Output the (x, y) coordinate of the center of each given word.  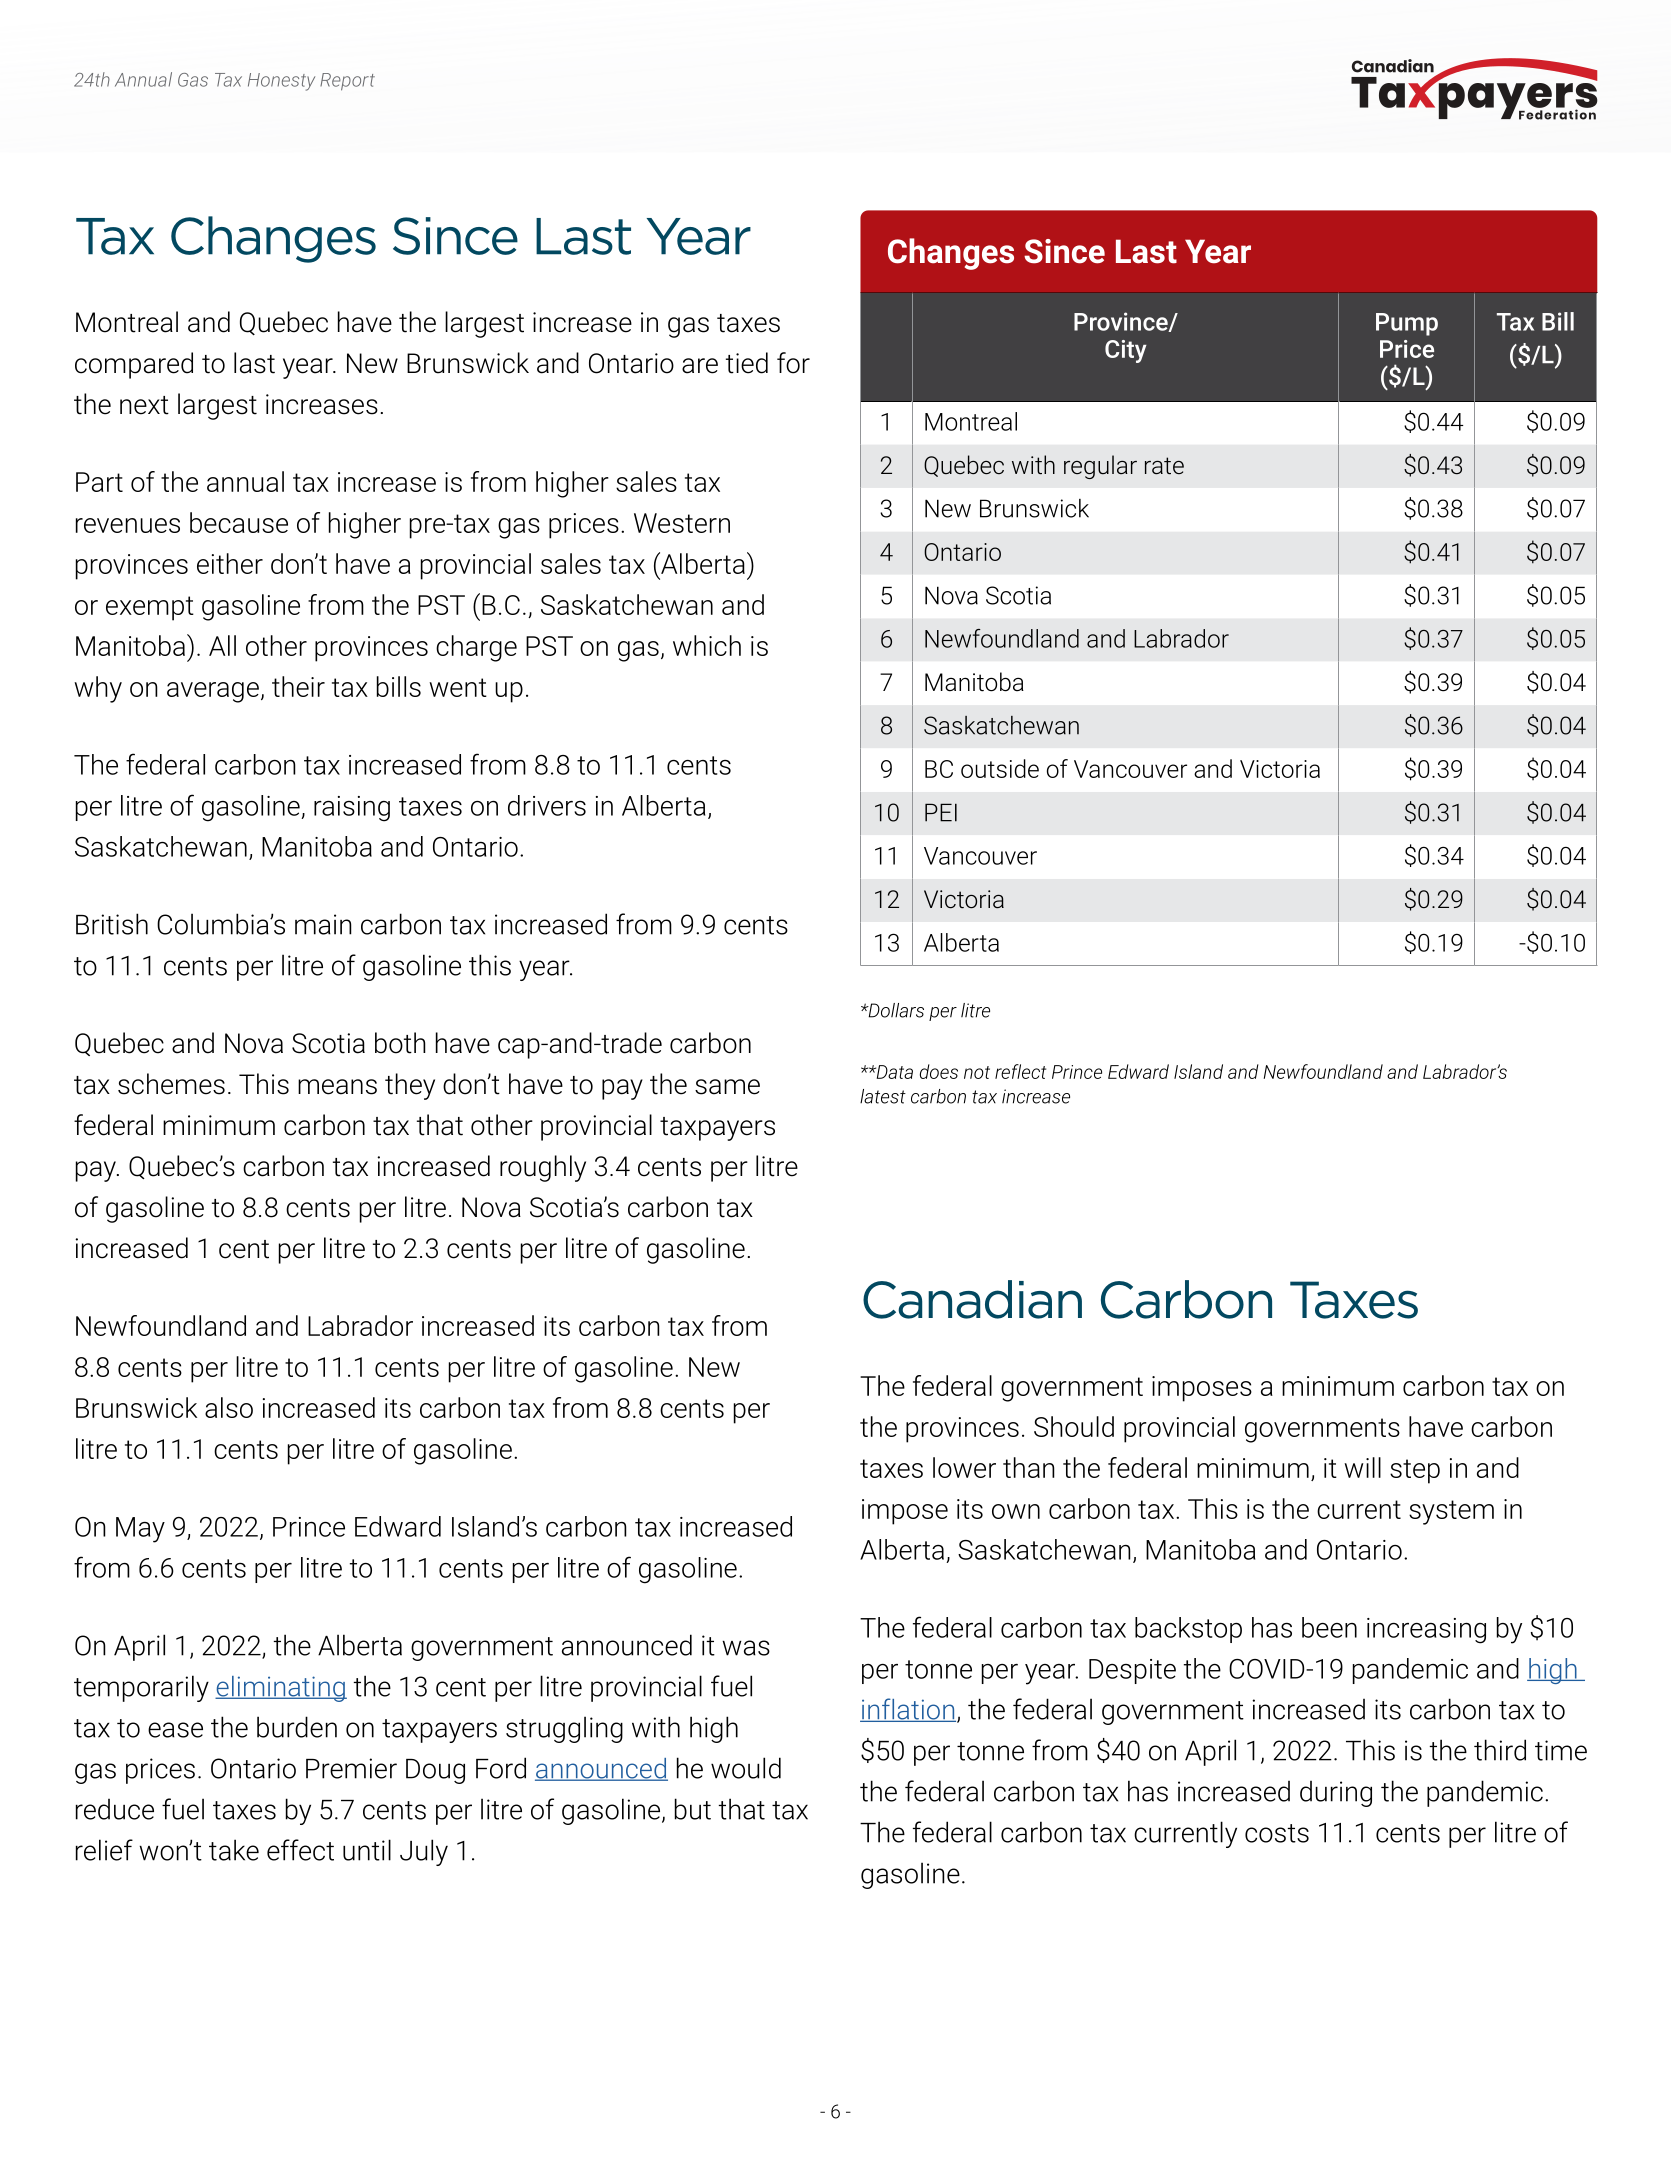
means (337, 1087)
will (1362, 1467)
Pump (1407, 324)
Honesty (281, 82)
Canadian (972, 1299)
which (707, 645)
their (298, 686)
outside (1000, 768)
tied (747, 363)
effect (300, 1850)
